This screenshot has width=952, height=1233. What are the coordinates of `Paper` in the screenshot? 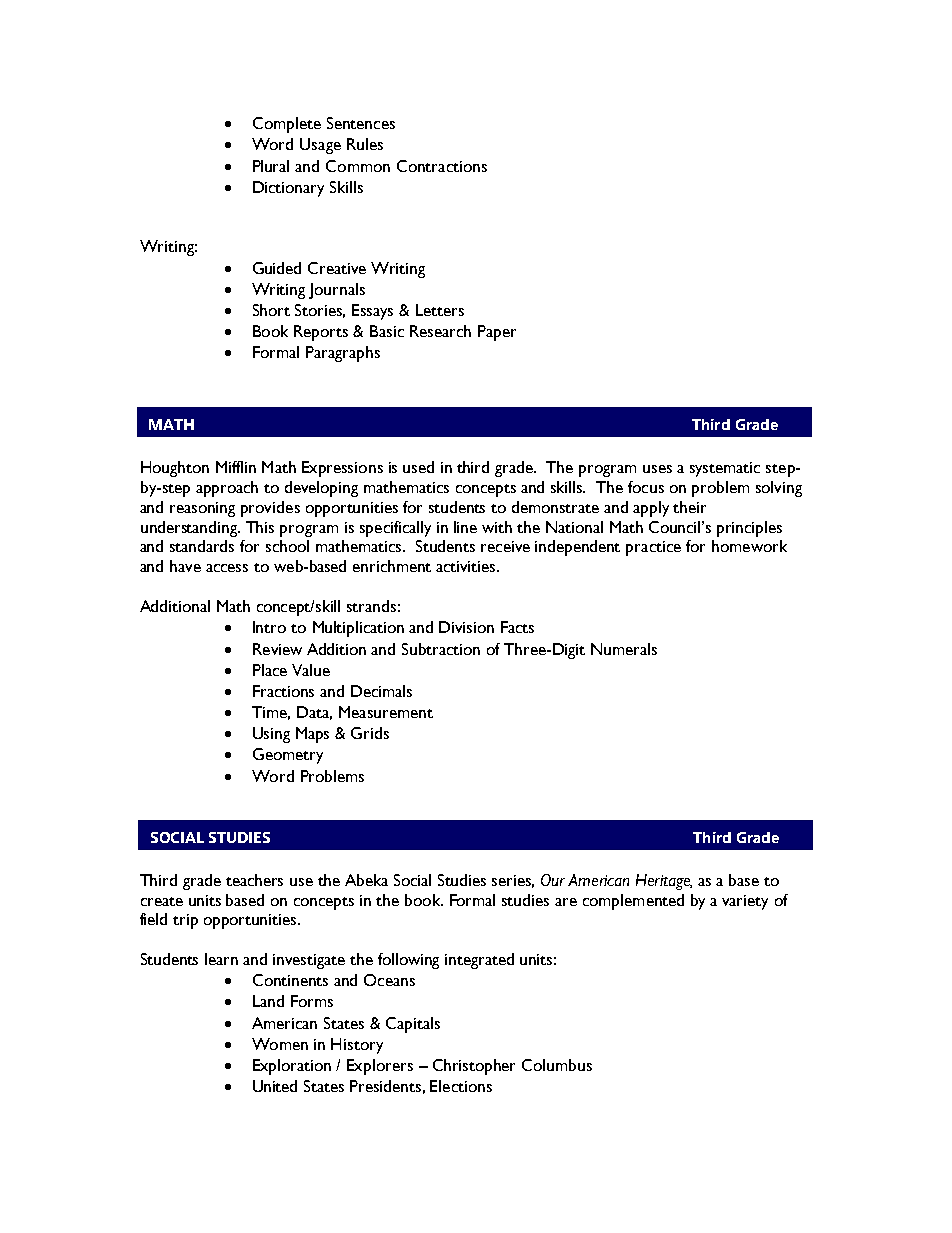 It's located at (497, 333).
